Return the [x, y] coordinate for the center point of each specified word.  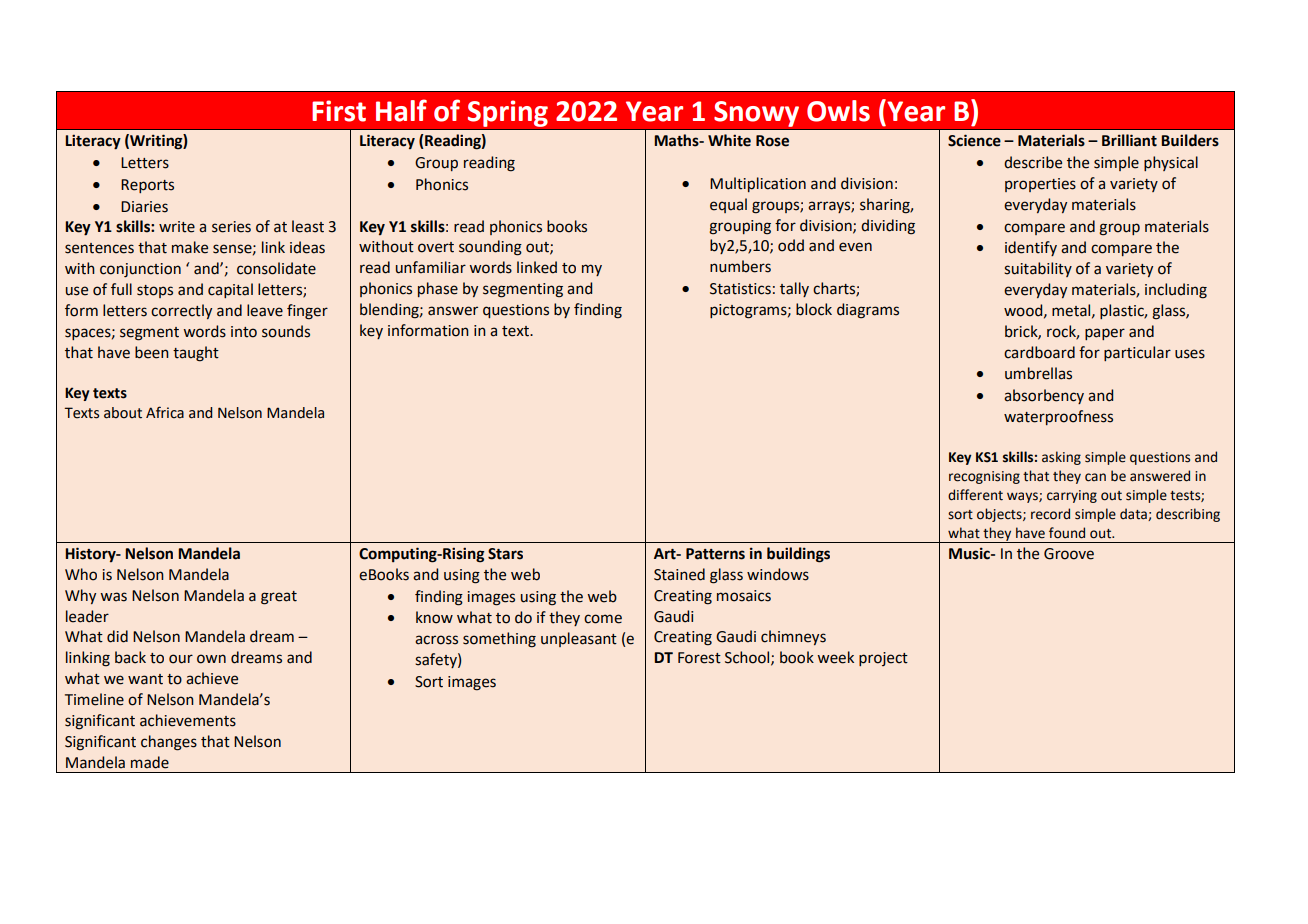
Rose [772, 141]
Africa [165, 412]
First [339, 111]
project [883, 659]
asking [1061, 458]
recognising [984, 477]
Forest [699, 658]
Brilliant [1129, 140]
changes [169, 743]
